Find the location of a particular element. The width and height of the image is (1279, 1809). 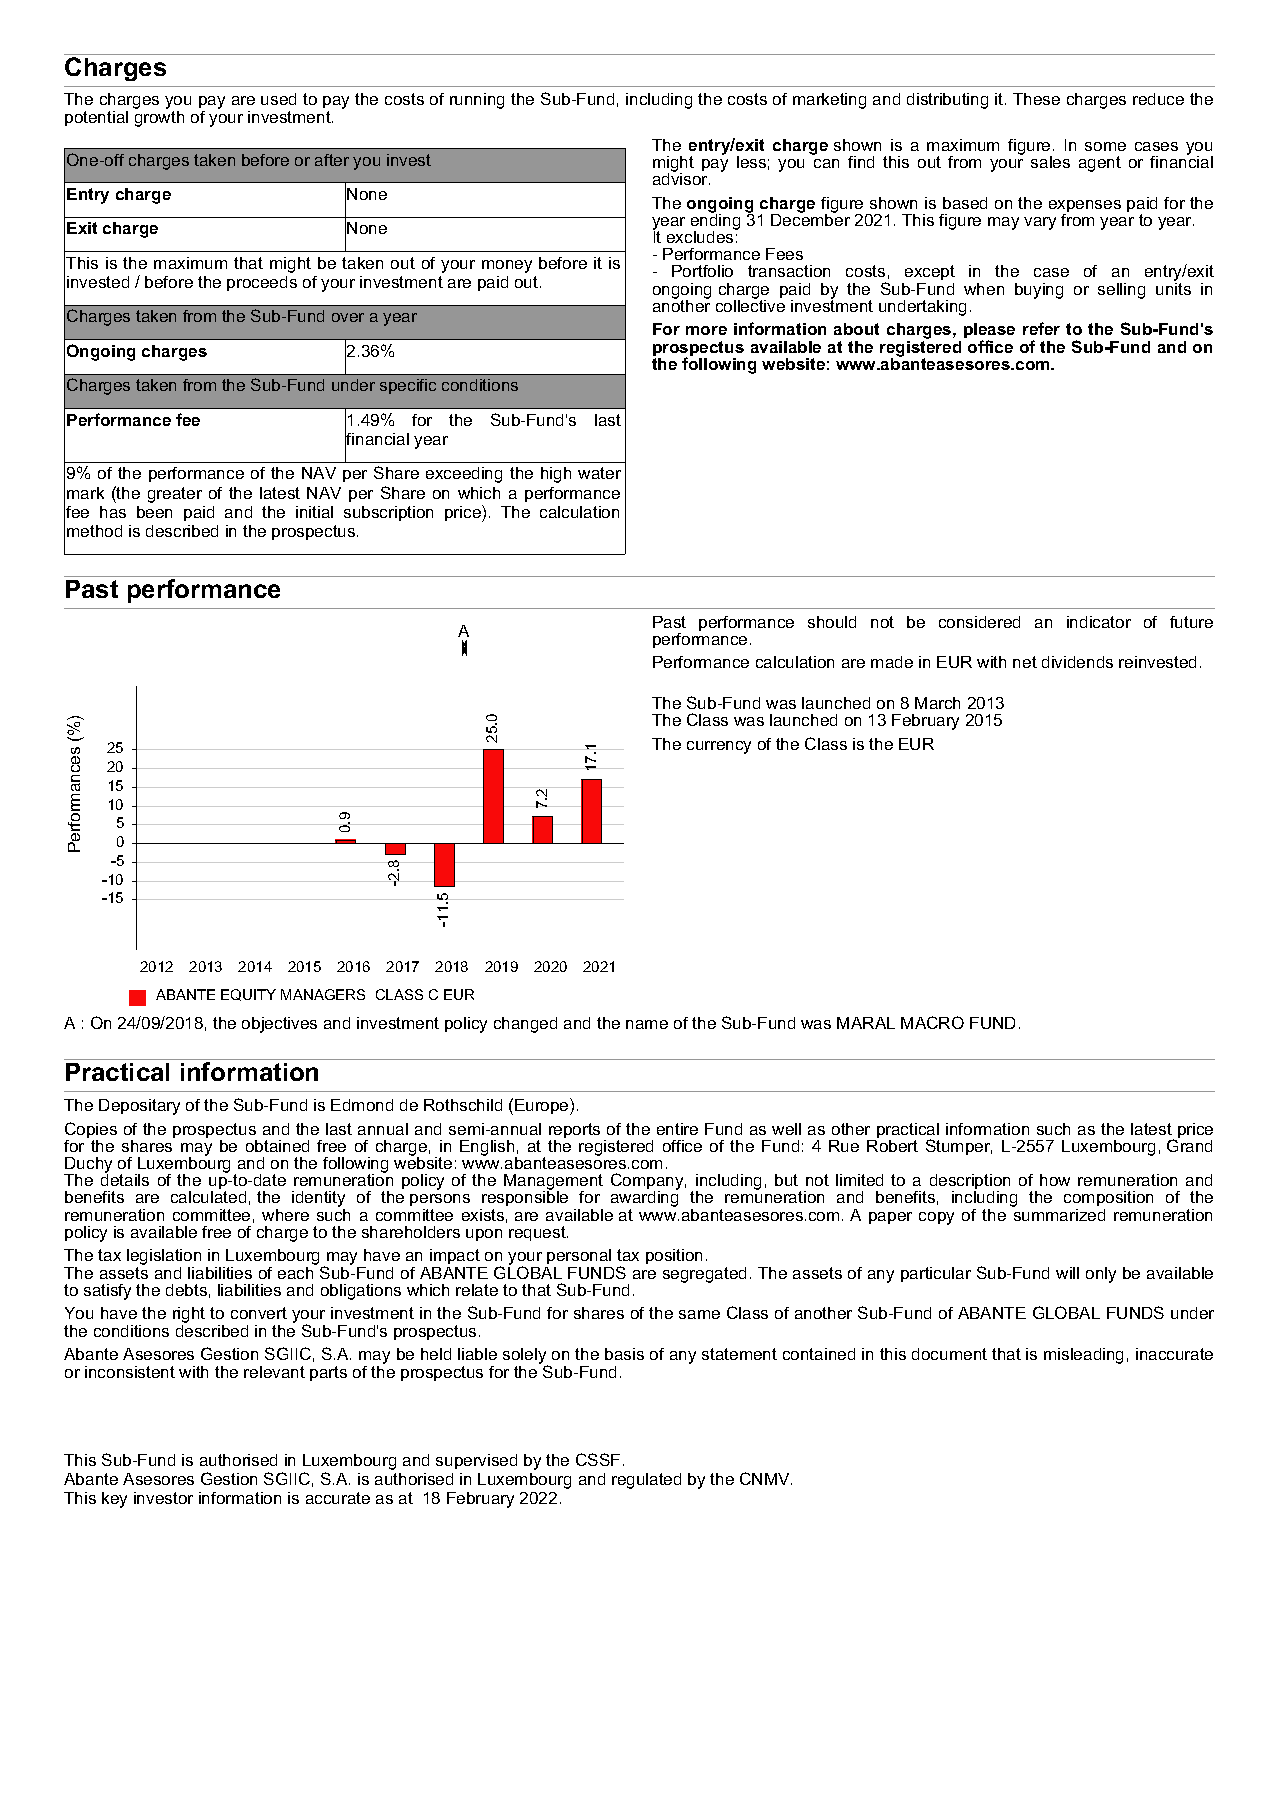

regulated is located at coordinates (646, 1481).
